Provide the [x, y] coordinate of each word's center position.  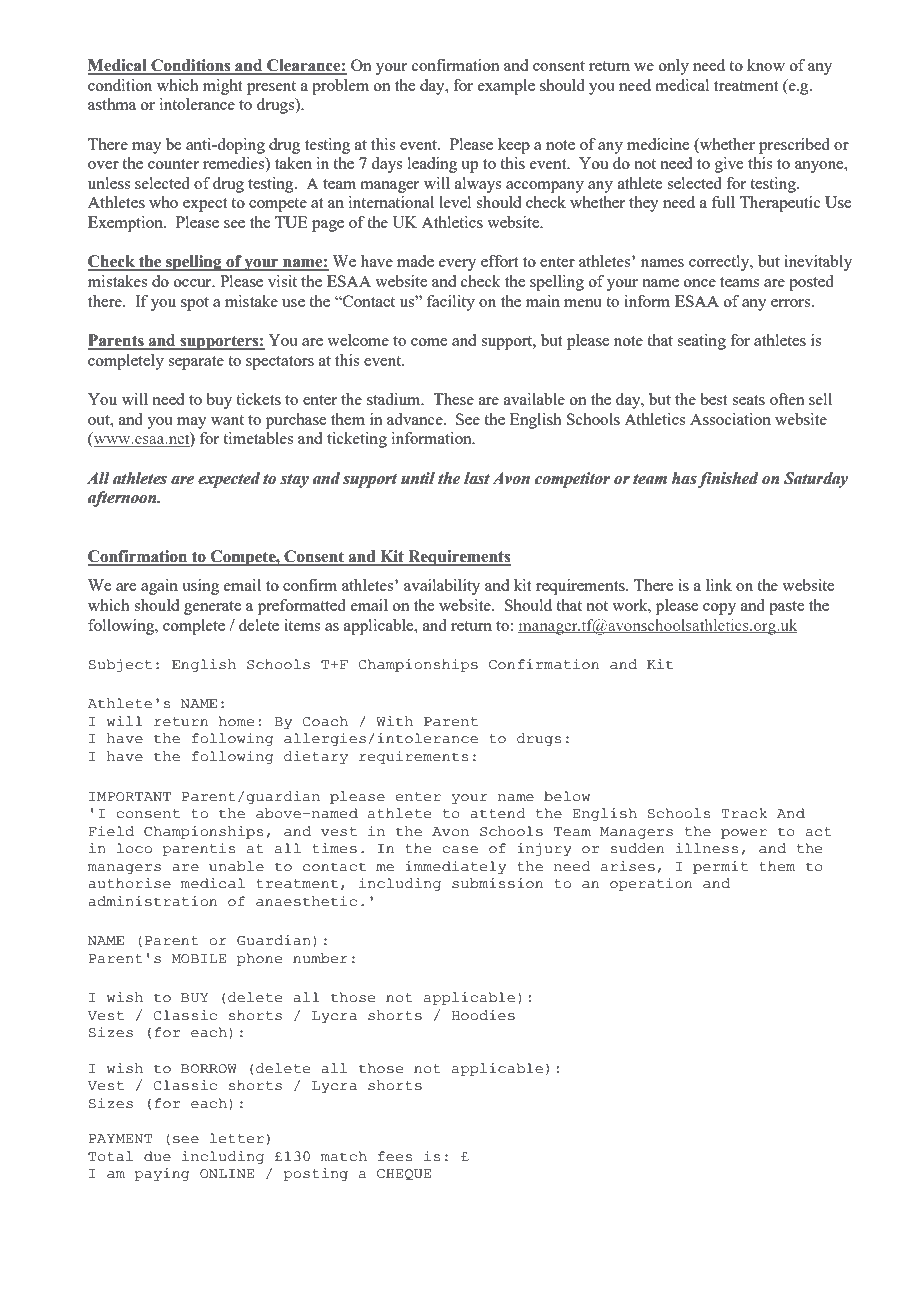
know [766, 65]
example [506, 87]
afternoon [123, 499]
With [394, 721]
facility [451, 303]
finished [728, 480]
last [477, 478]
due [157, 1156]
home [236, 721]
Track [744, 813]
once [700, 283]
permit [720, 867]
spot [195, 304]
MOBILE [199, 959]
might [222, 87]
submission [497, 883]
